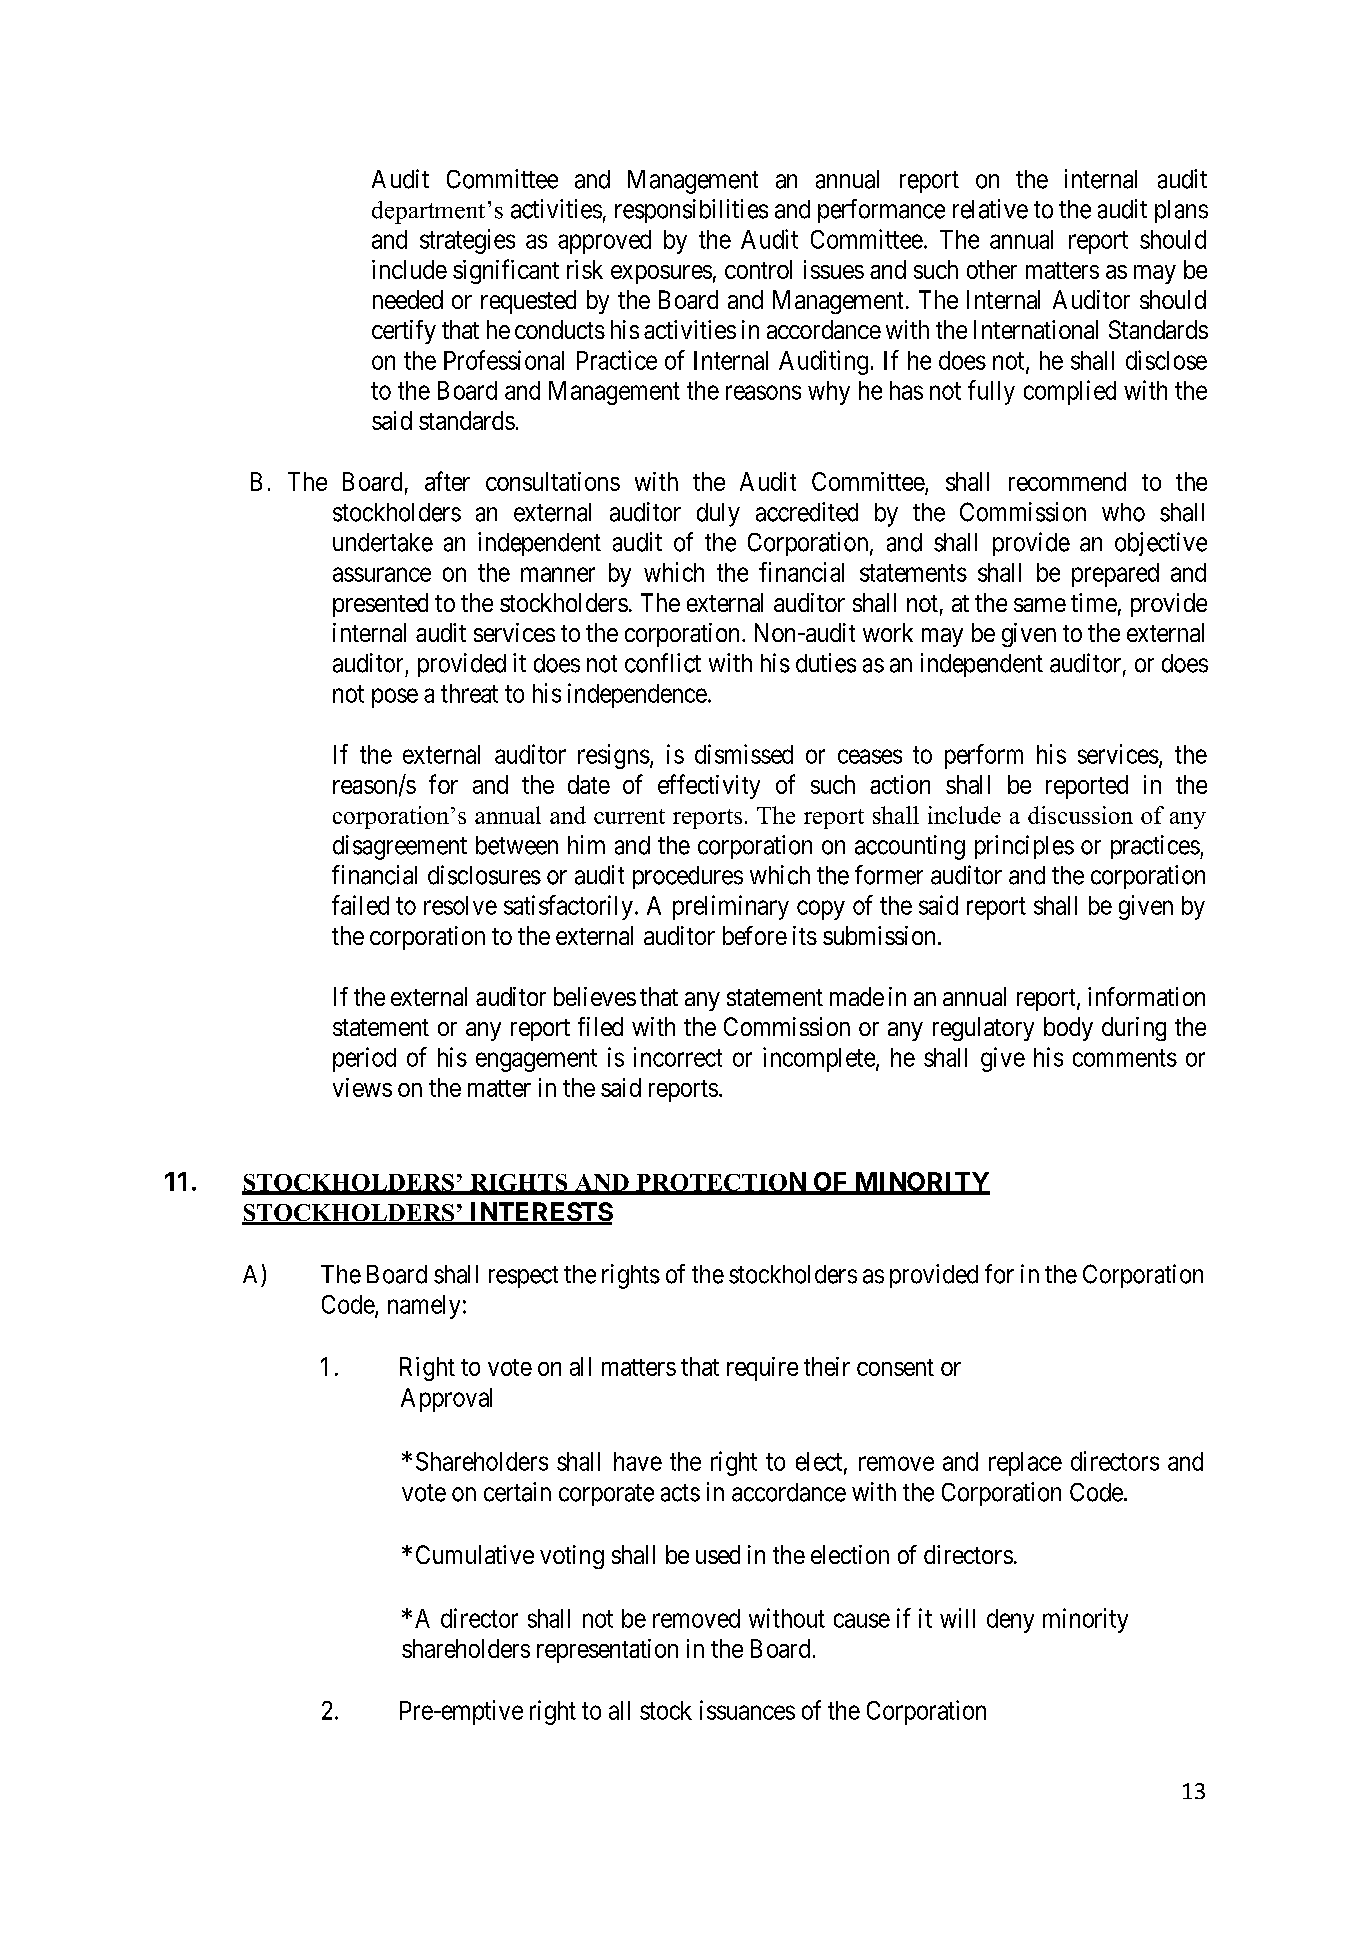 This page has height=1939, width=1372. I want to click on control, so click(758, 269).
